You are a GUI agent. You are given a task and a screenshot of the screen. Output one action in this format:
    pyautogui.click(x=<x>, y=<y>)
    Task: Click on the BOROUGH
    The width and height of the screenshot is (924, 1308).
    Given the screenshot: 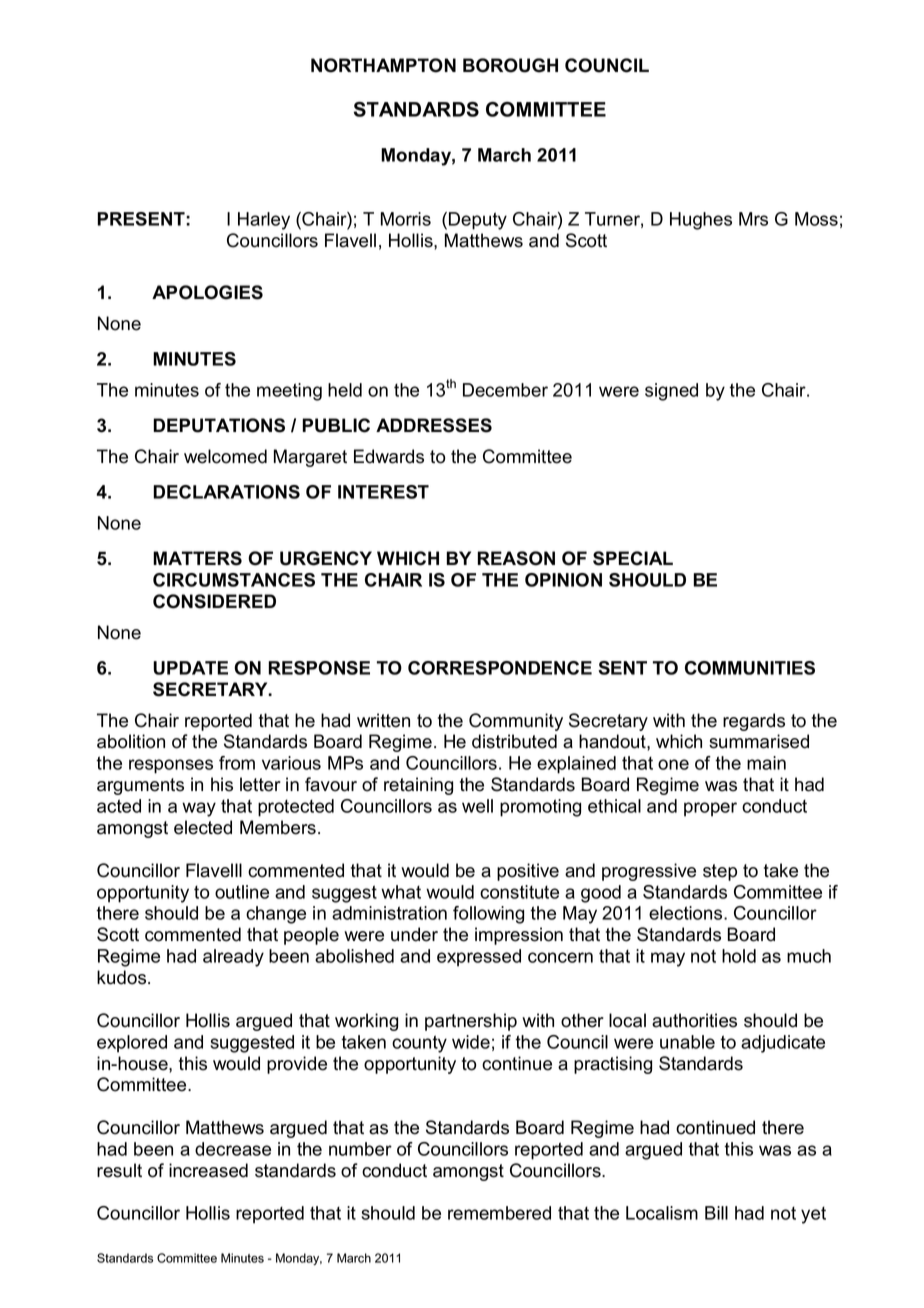 What is the action you would take?
    pyautogui.click(x=510, y=65)
